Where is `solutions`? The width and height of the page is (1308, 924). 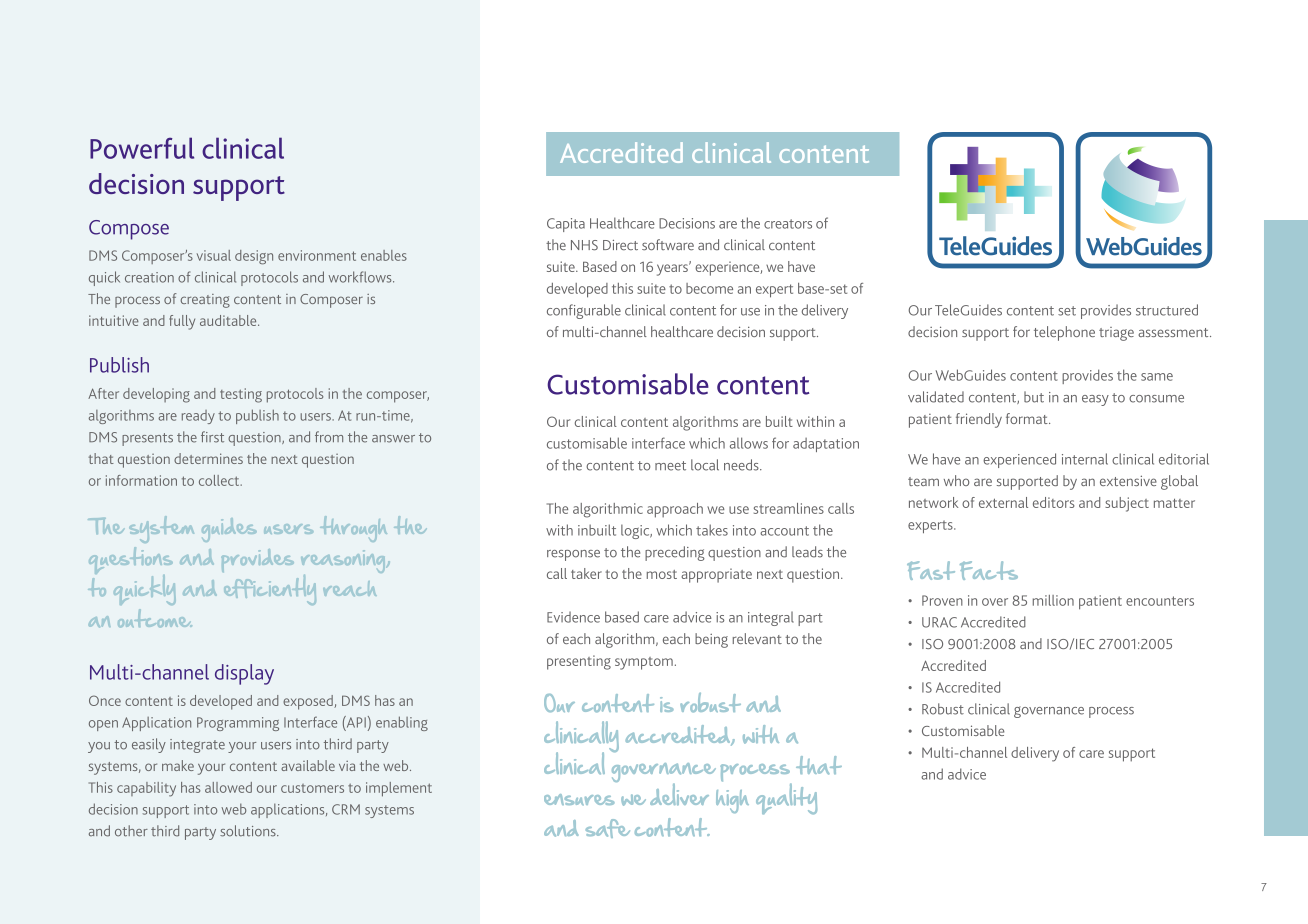
solutions is located at coordinates (249, 831).
